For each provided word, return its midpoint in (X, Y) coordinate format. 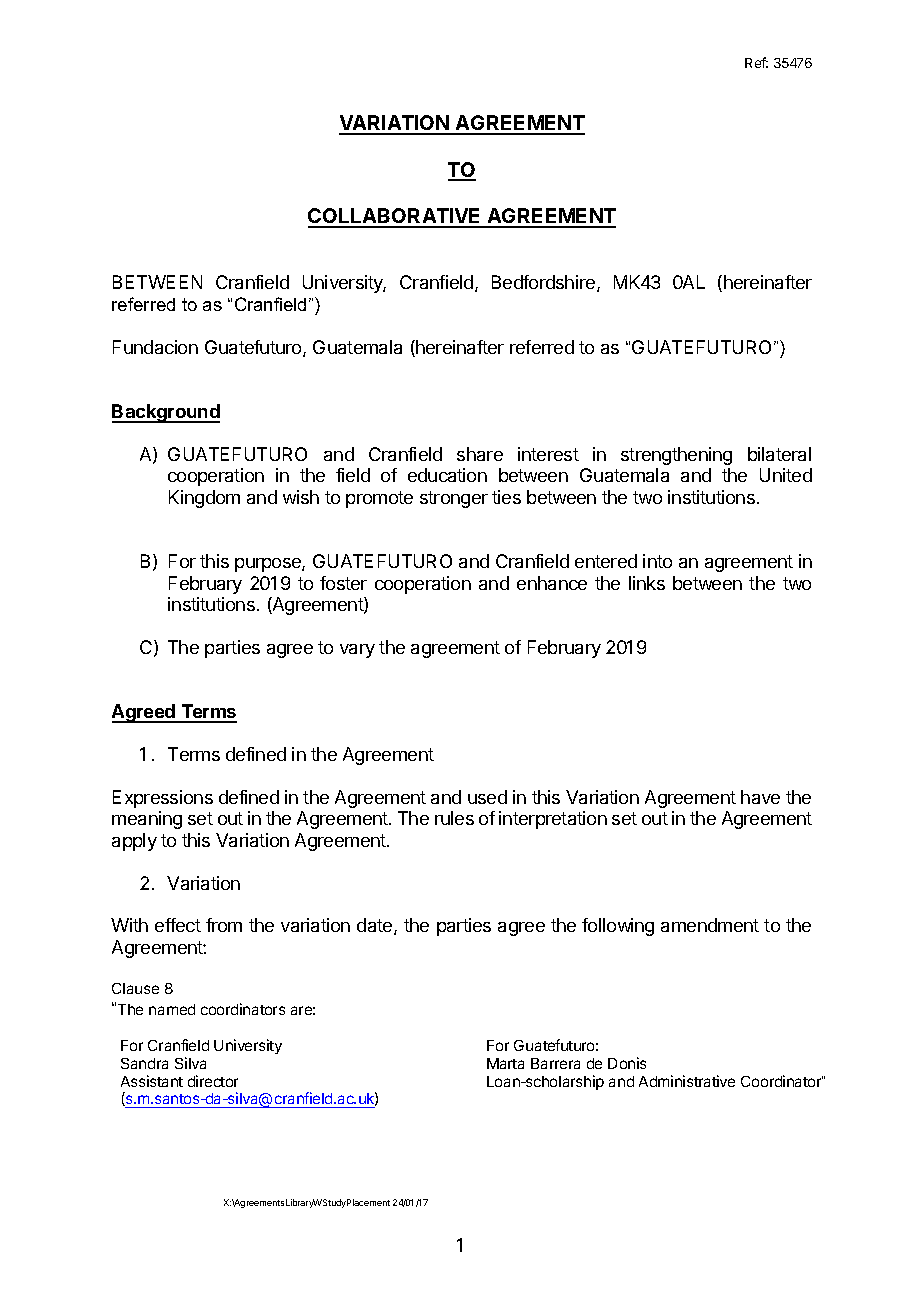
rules (454, 818)
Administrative (687, 1081)
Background (166, 413)
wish (301, 497)
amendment (710, 925)
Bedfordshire (545, 283)
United (786, 475)
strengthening (676, 456)
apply (134, 842)
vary (357, 651)
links (647, 583)
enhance (552, 583)
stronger (454, 499)
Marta (505, 1063)
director (213, 1081)
